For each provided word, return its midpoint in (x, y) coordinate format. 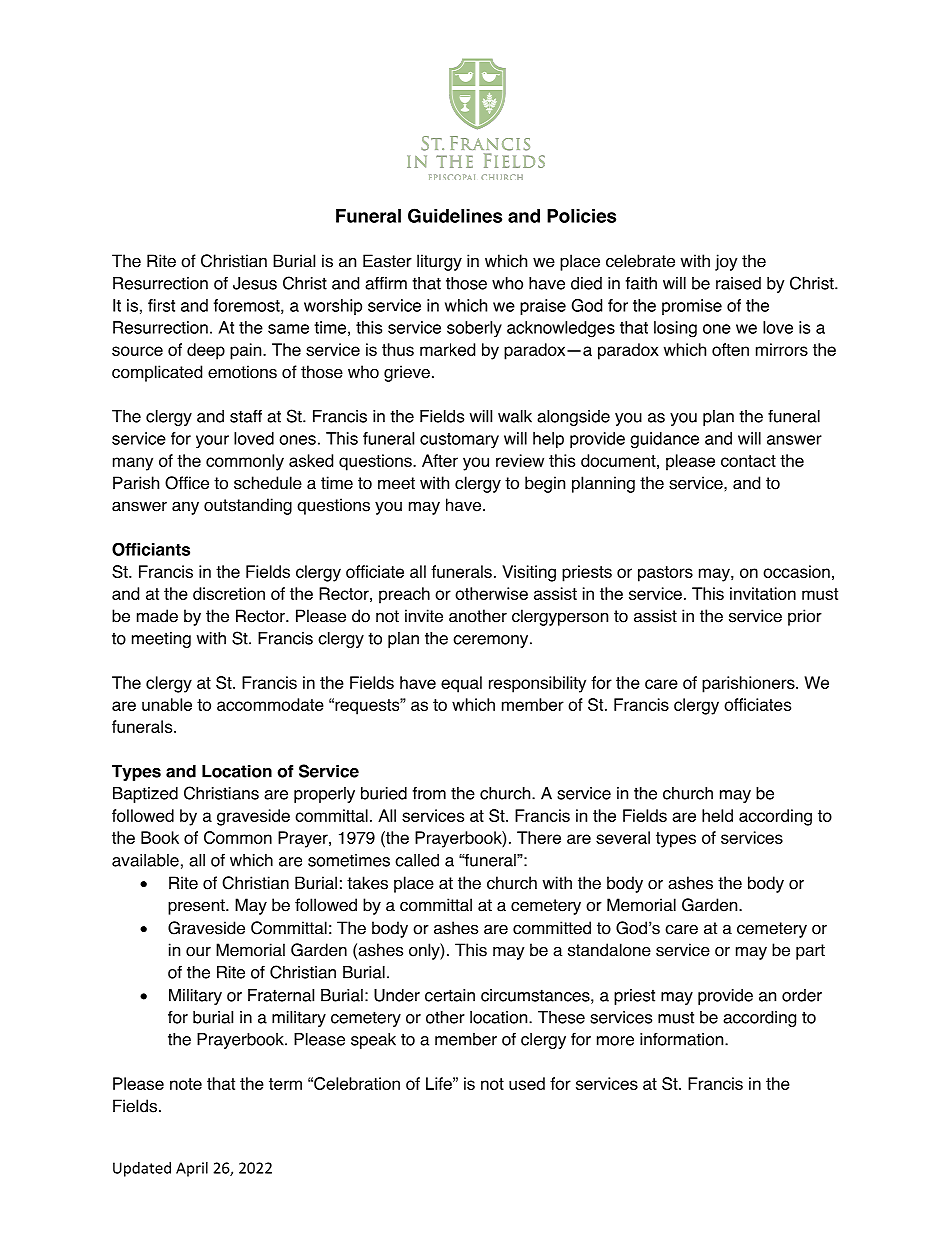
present (197, 907)
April (192, 1169)
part (810, 952)
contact (748, 461)
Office (187, 483)
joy (726, 262)
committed (552, 928)
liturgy (439, 262)
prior (805, 617)
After (440, 460)
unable (167, 704)
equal (461, 684)
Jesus (255, 283)
